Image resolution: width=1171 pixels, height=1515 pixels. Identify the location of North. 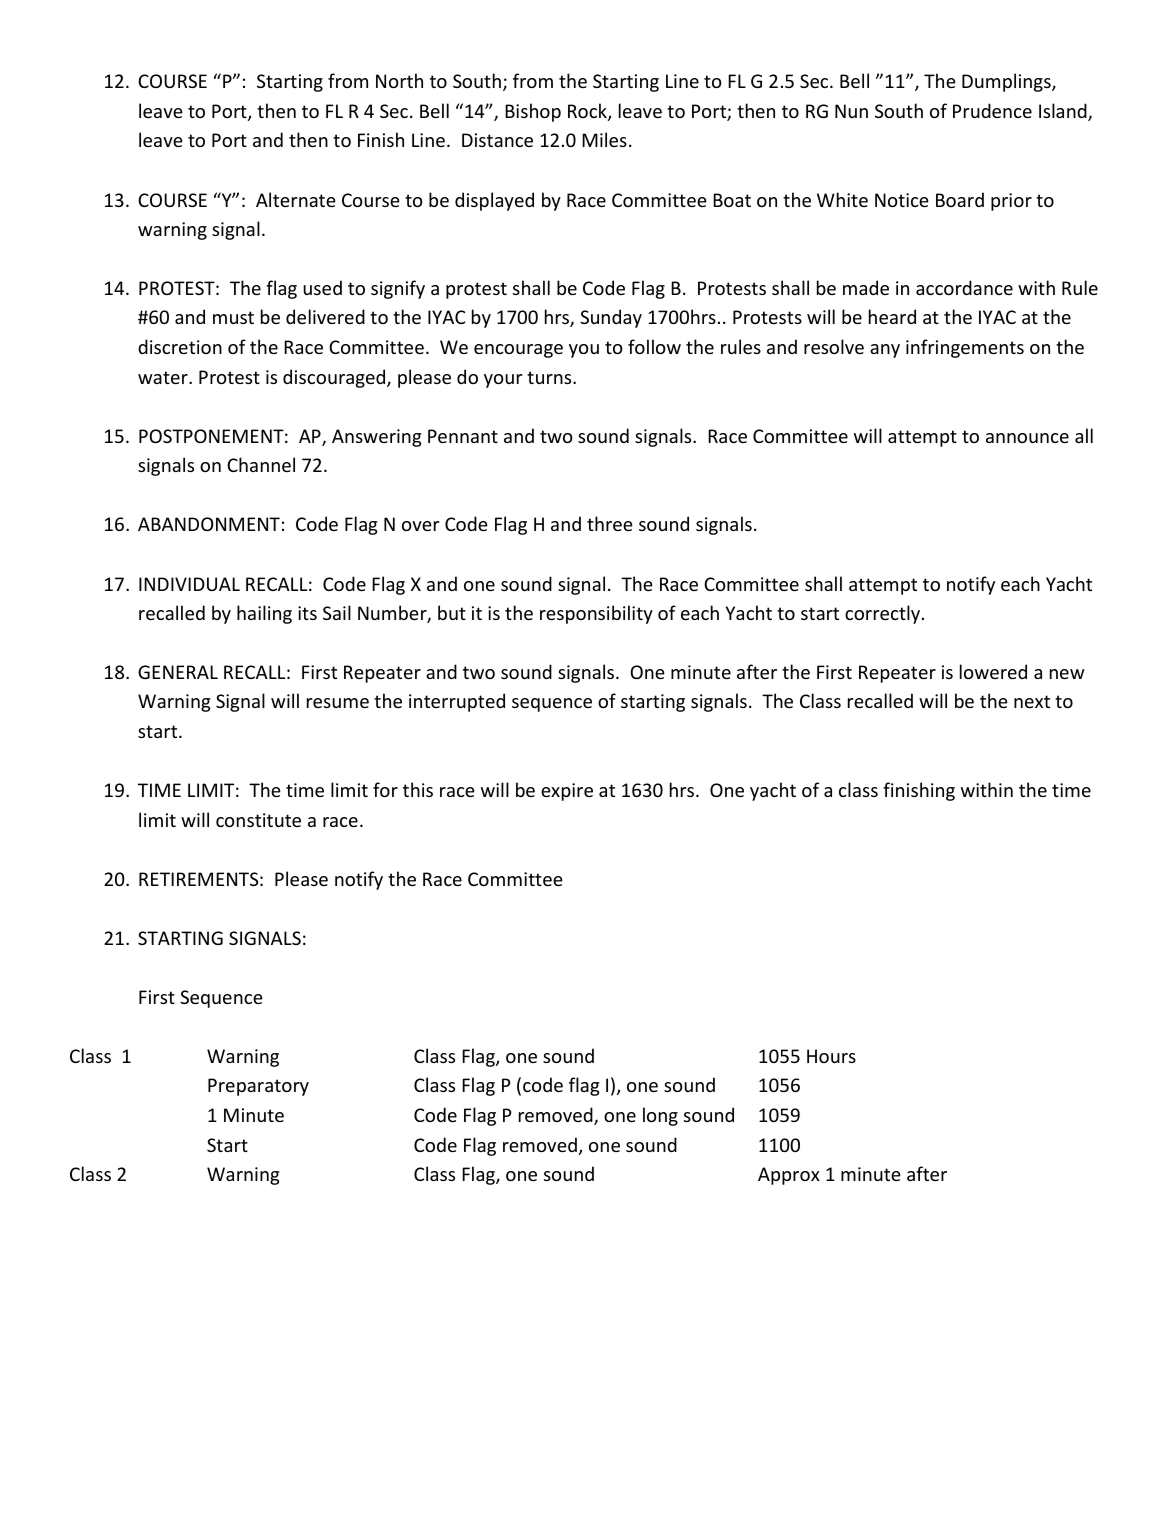
(399, 80).
